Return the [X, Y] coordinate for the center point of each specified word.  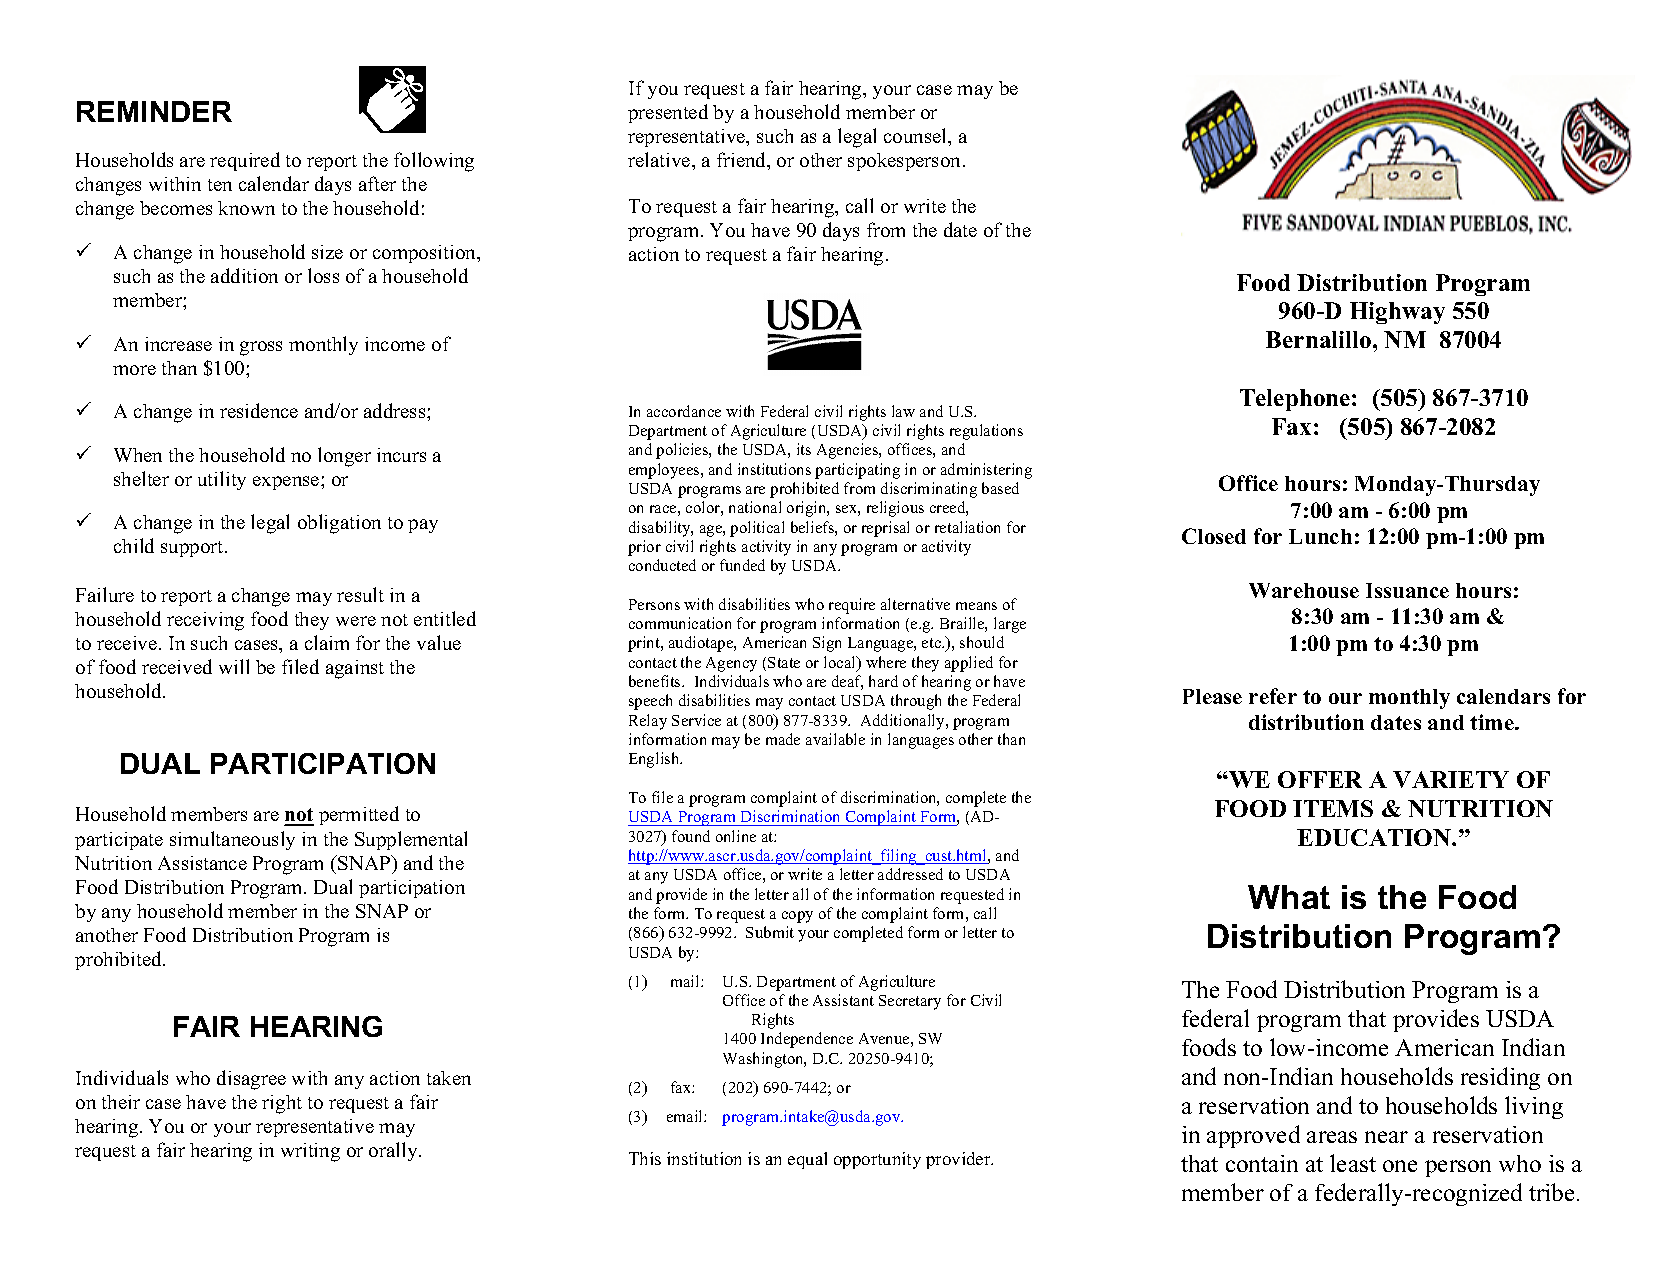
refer [1273, 696]
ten [220, 185]
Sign [827, 644]
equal [807, 1160]
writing [310, 1152]
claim [327, 642]
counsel [917, 137]
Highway [1397, 313]
